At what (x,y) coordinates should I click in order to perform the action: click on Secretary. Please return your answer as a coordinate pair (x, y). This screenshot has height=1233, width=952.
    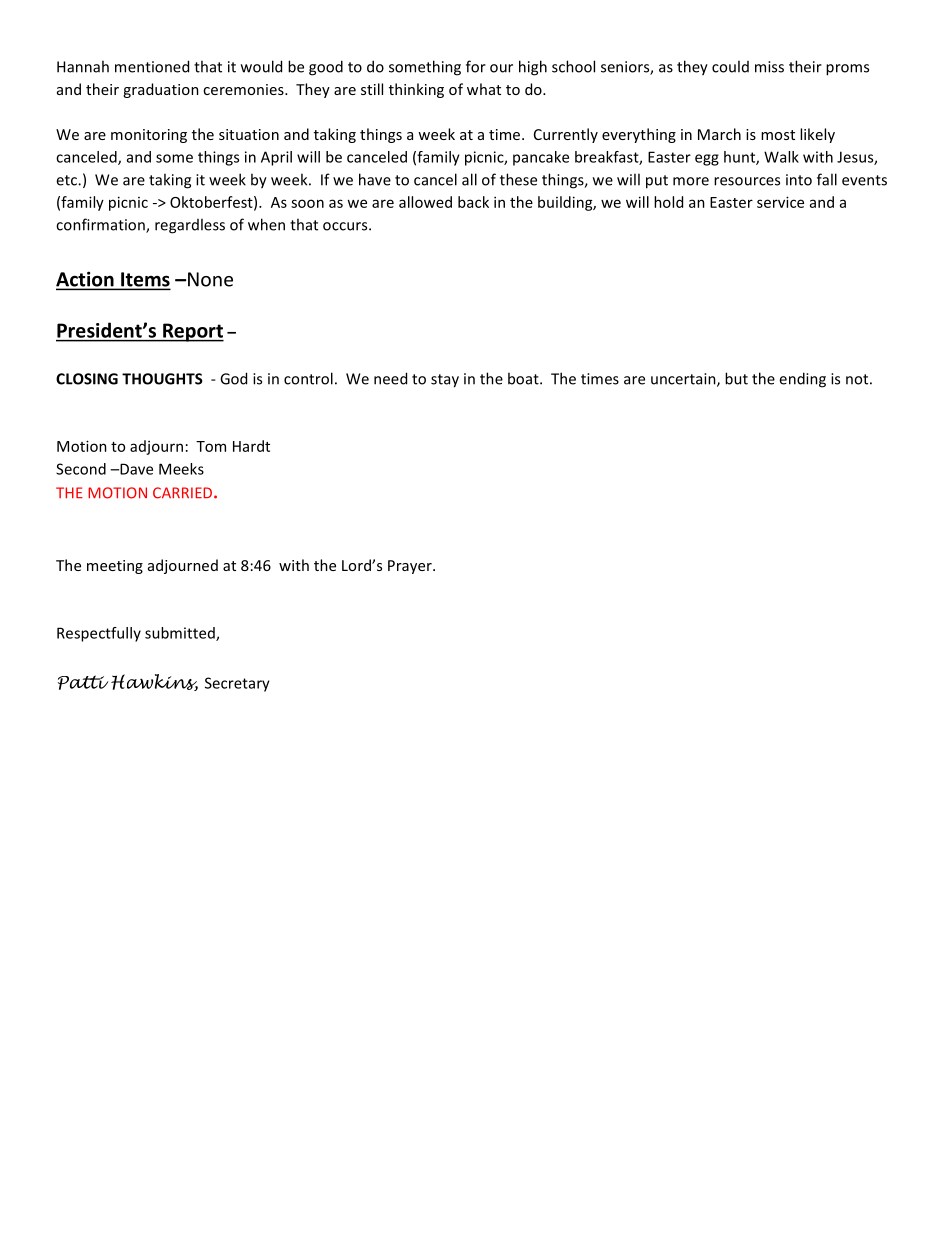
    Looking at the image, I should click on (237, 684).
